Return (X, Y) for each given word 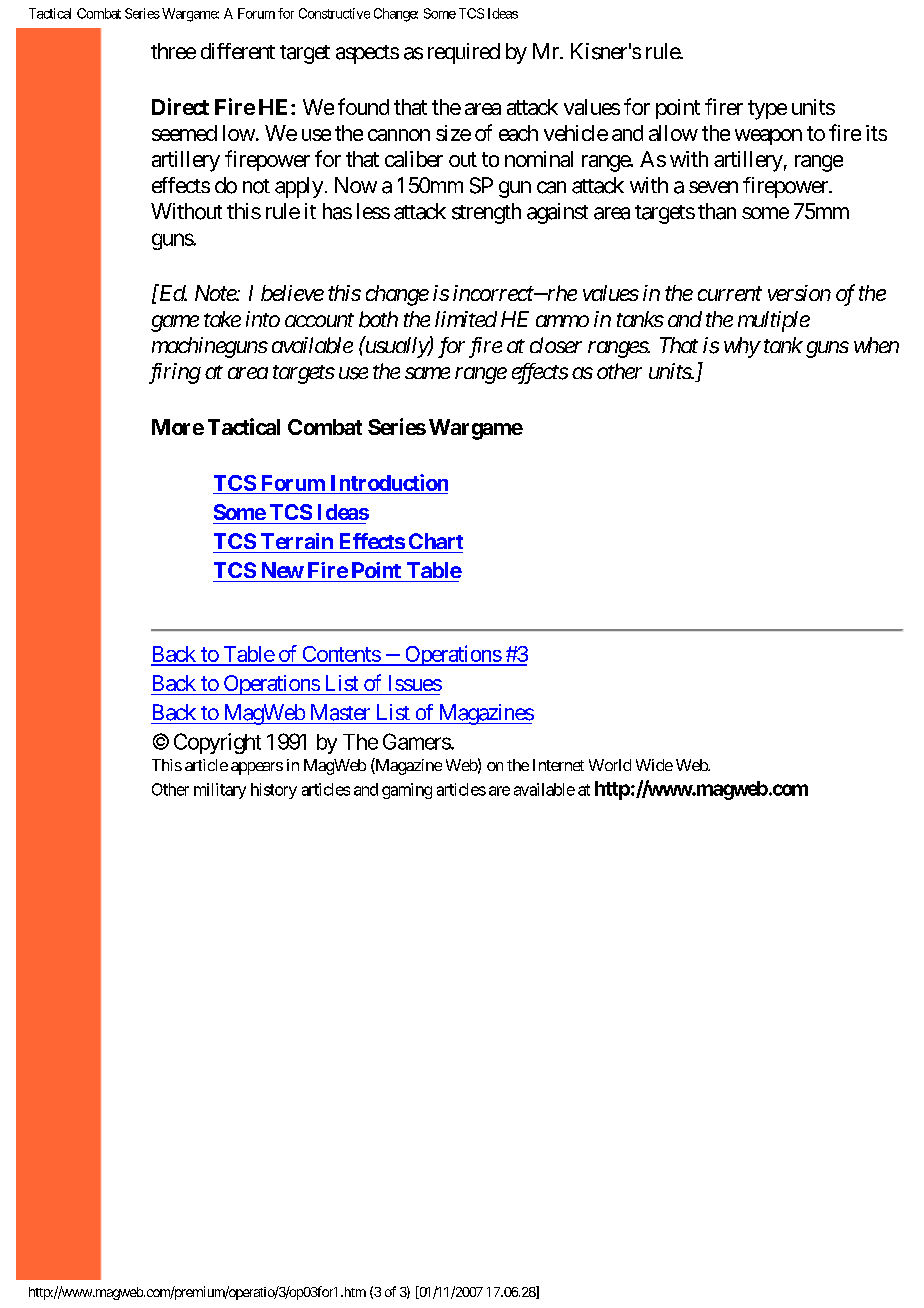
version (799, 293)
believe (292, 293)
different (238, 51)
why (742, 347)
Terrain (297, 541)
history (274, 791)
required (464, 53)
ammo (562, 321)
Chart (436, 541)
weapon (768, 137)
